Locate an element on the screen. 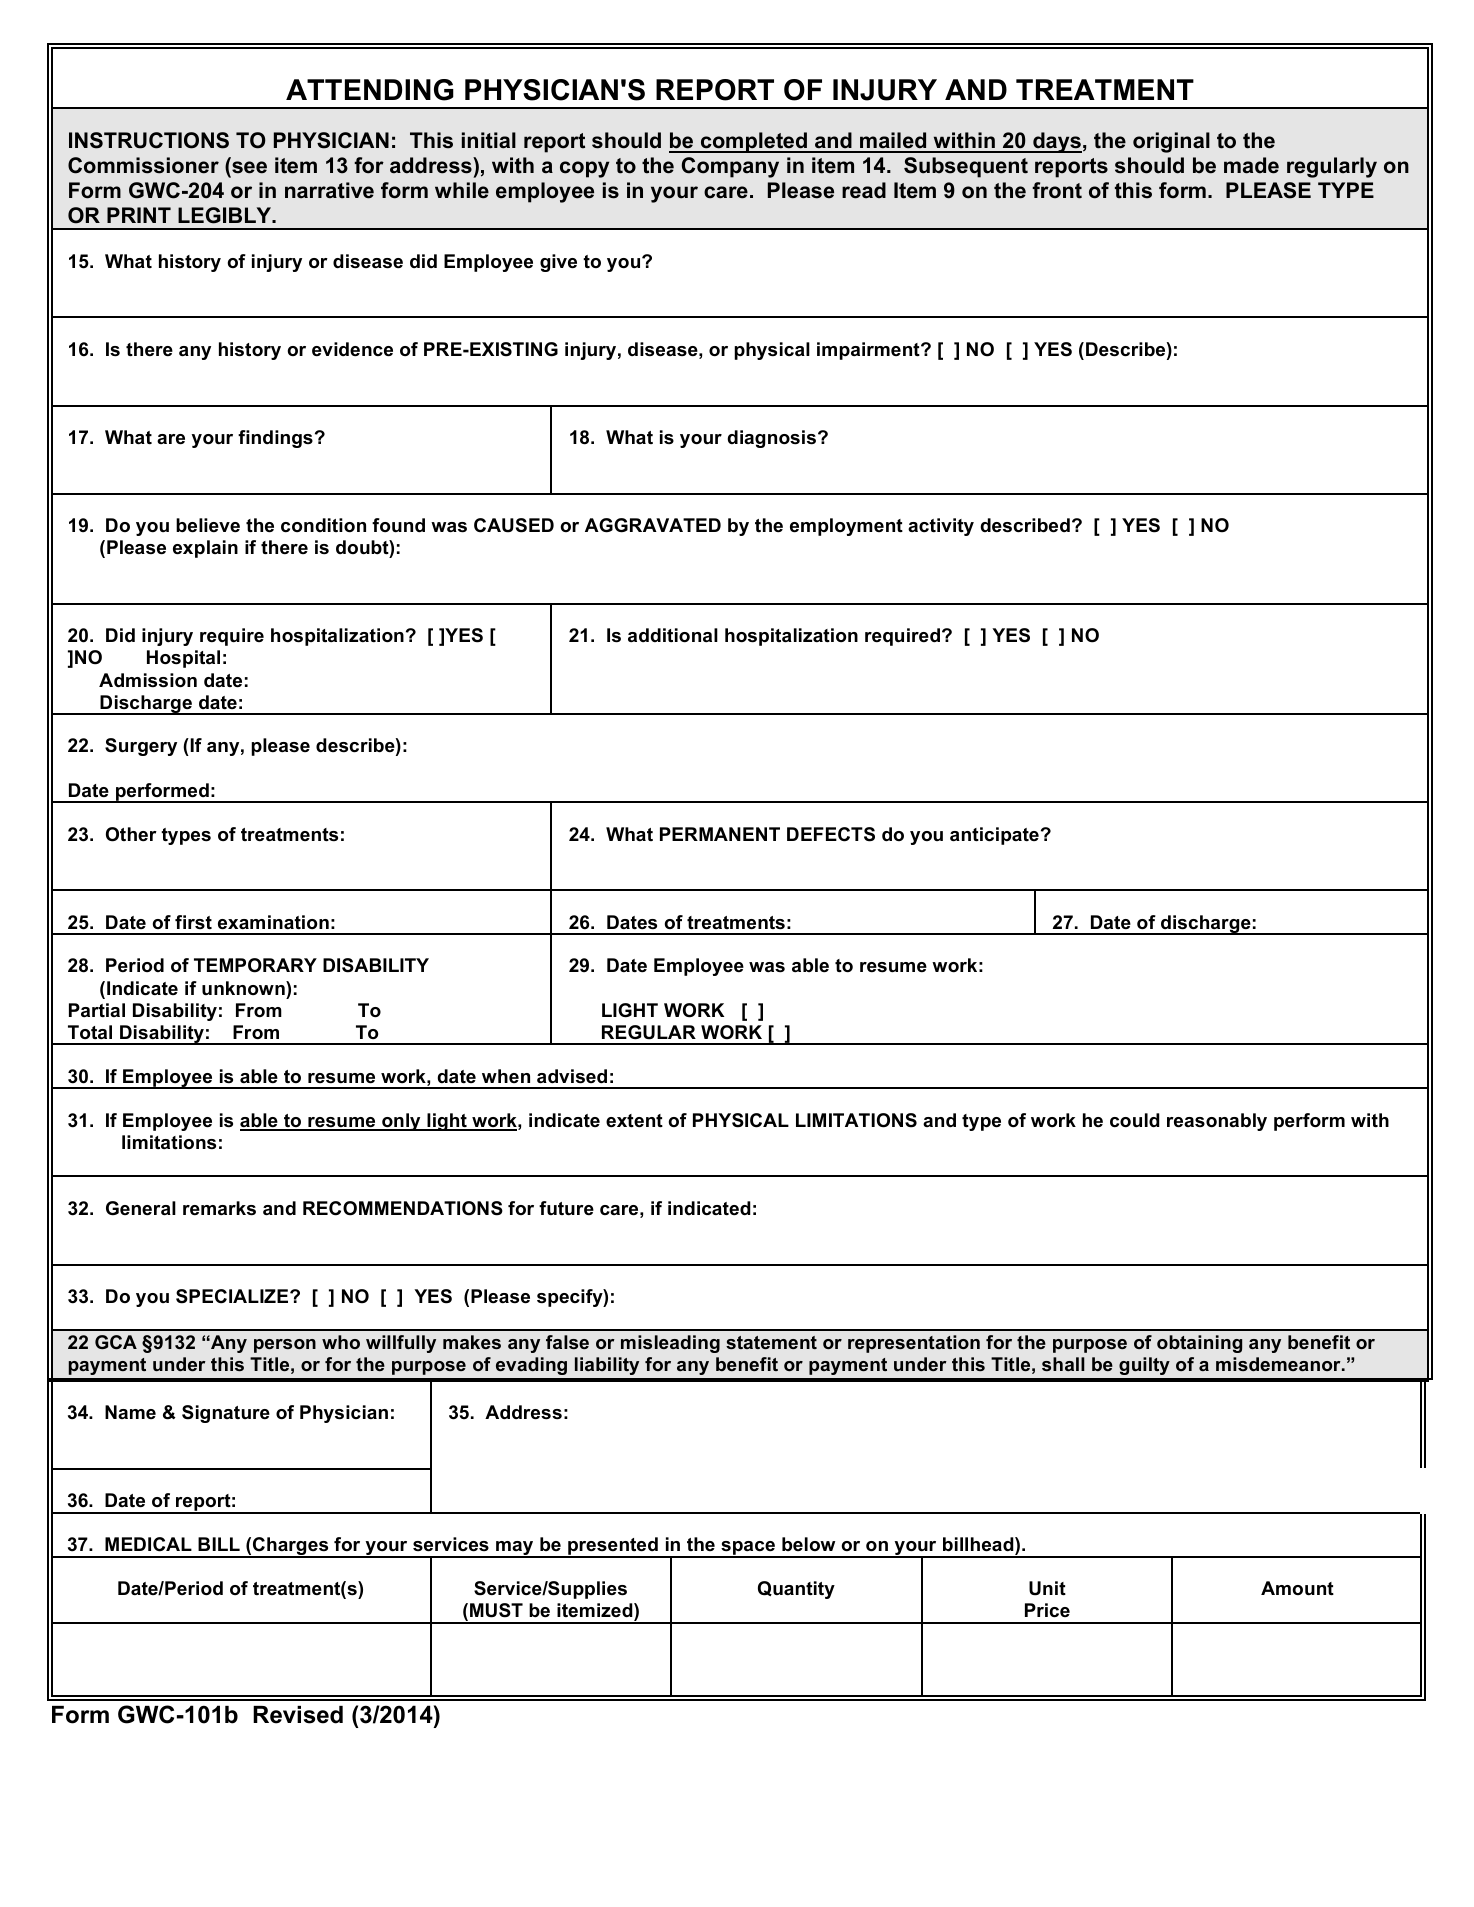  anticipate is located at coordinates (994, 836).
